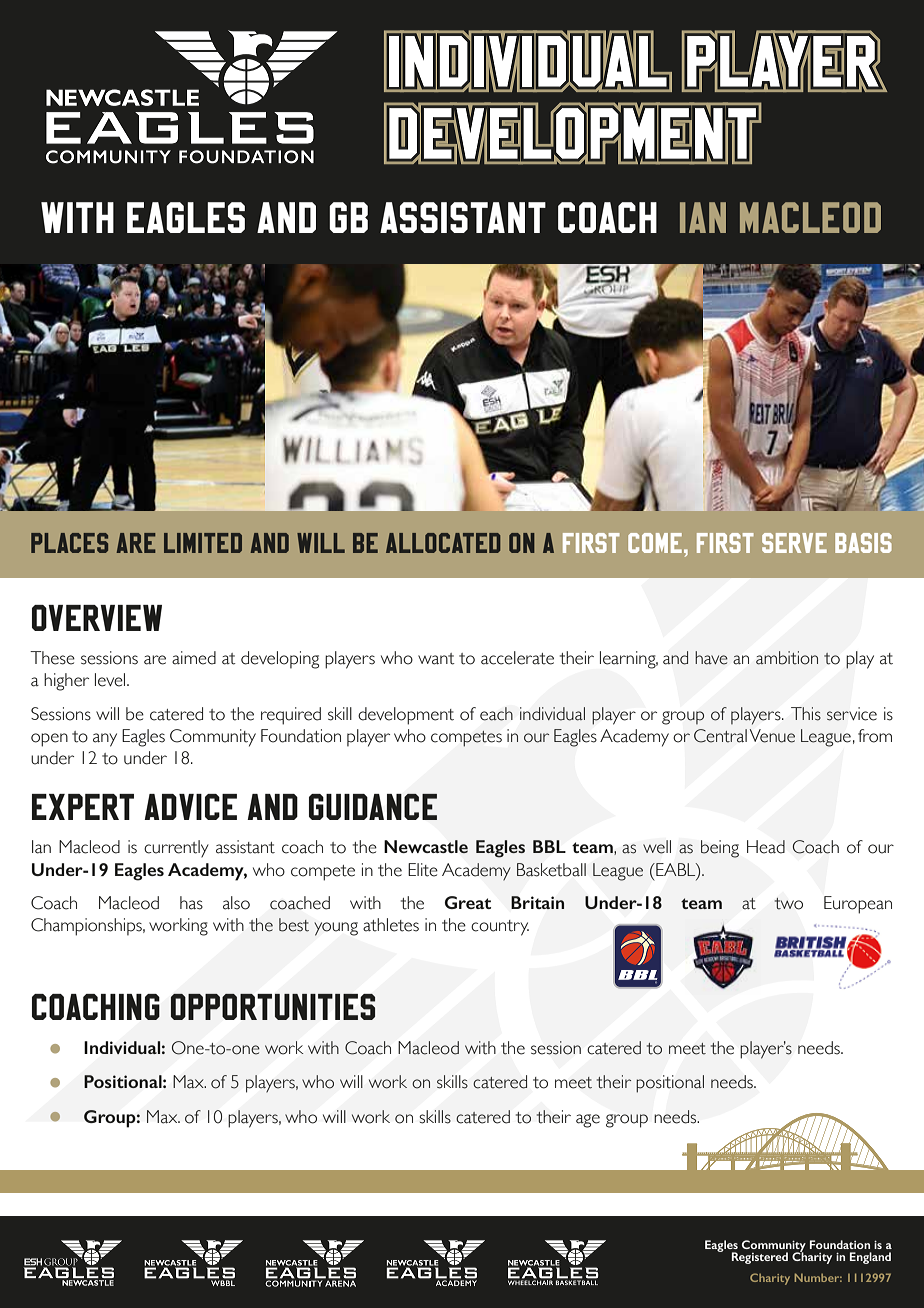 This screenshot has width=924, height=1308. Describe the element at coordinates (273, 1007) in the screenshot. I see `OPPORTUNITIES` at that location.
